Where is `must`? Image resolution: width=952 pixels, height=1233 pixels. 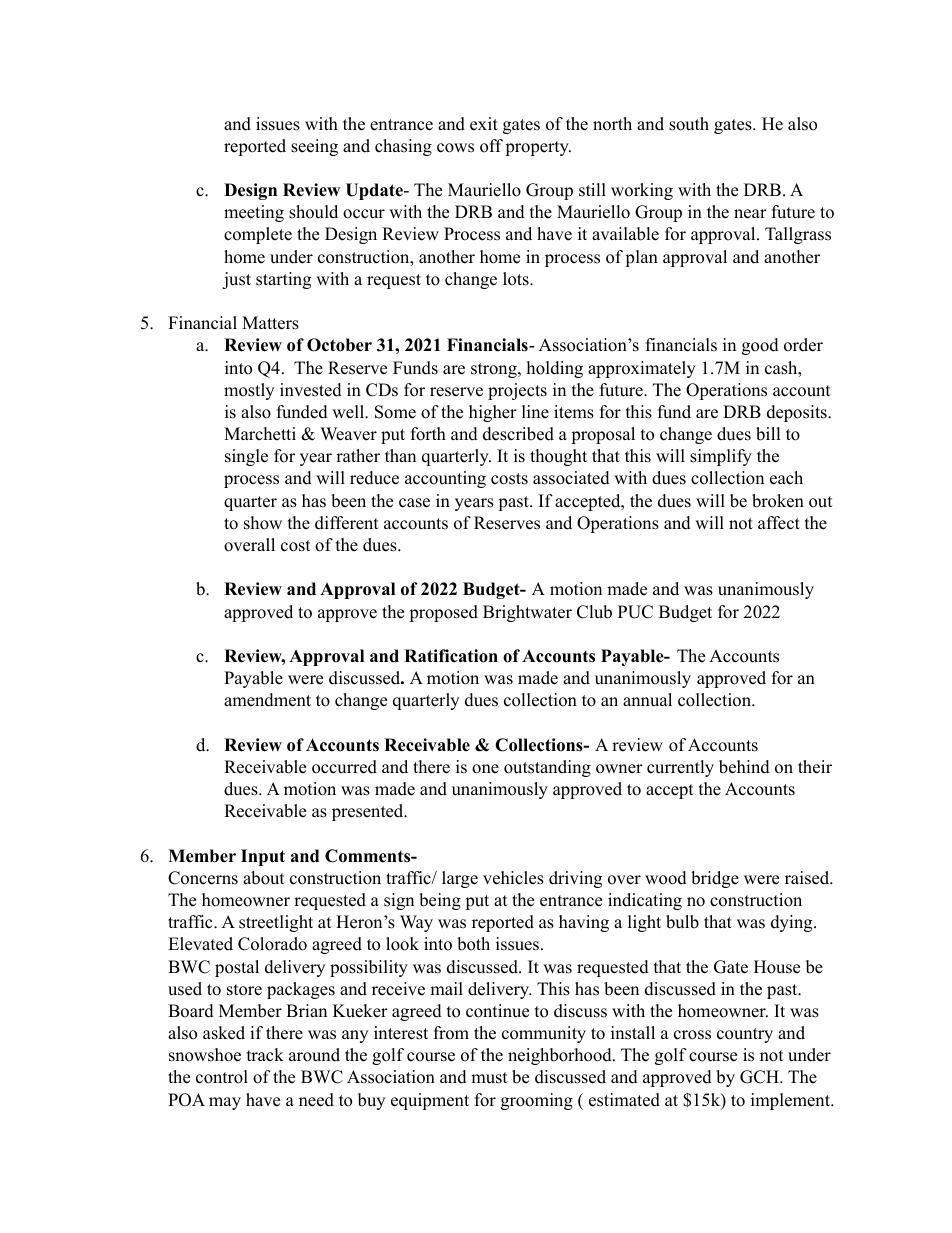
must is located at coordinates (489, 1078).
